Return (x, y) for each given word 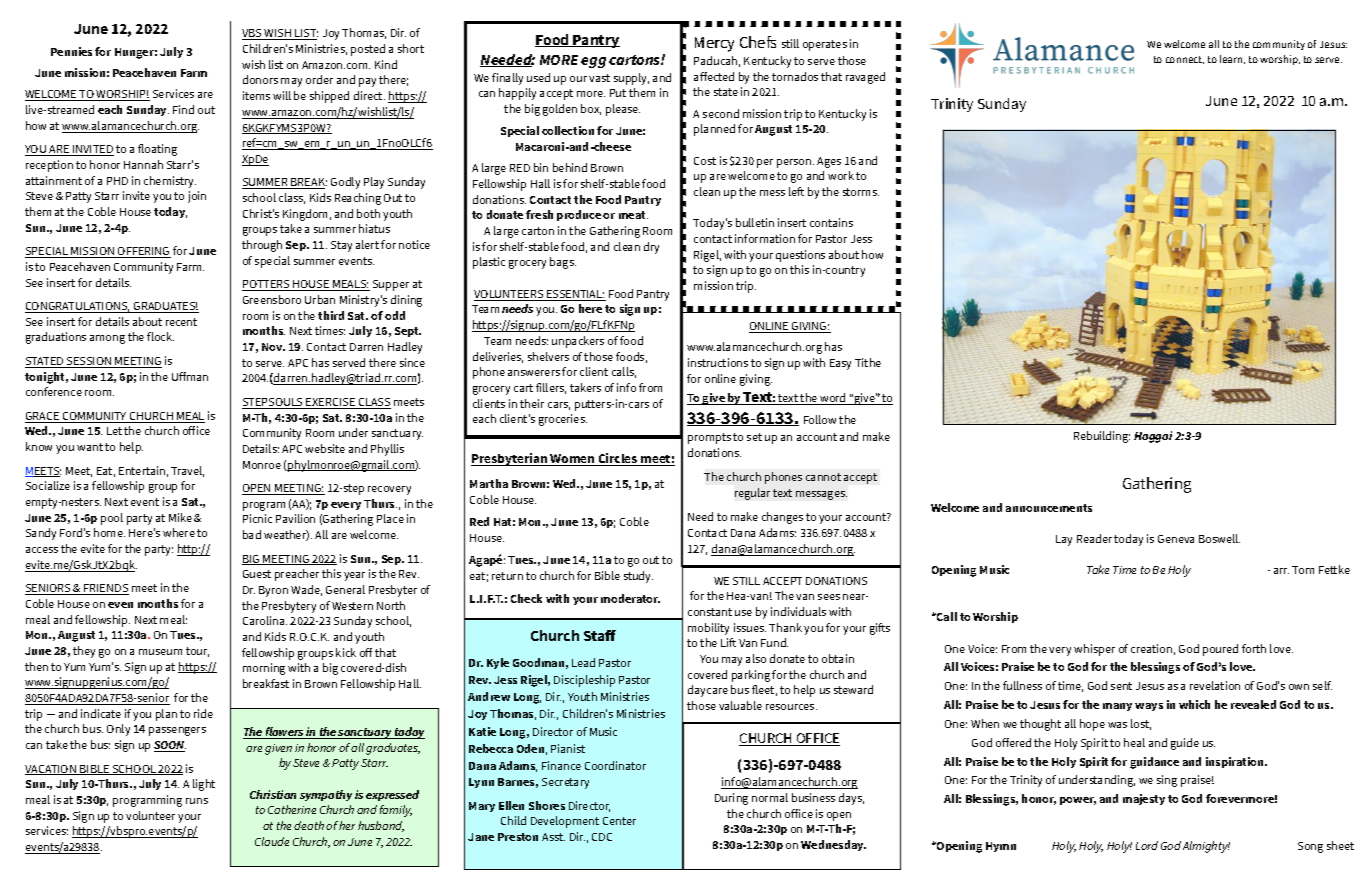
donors (260, 79)
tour (197, 652)
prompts (709, 438)
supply (631, 79)
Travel (187, 471)
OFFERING (143, 252)
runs (197, 801)
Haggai (1153, 437)
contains (831, 222)
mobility (708, 629)
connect (1185, 60)
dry (651, 248)
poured (1220, 650)
